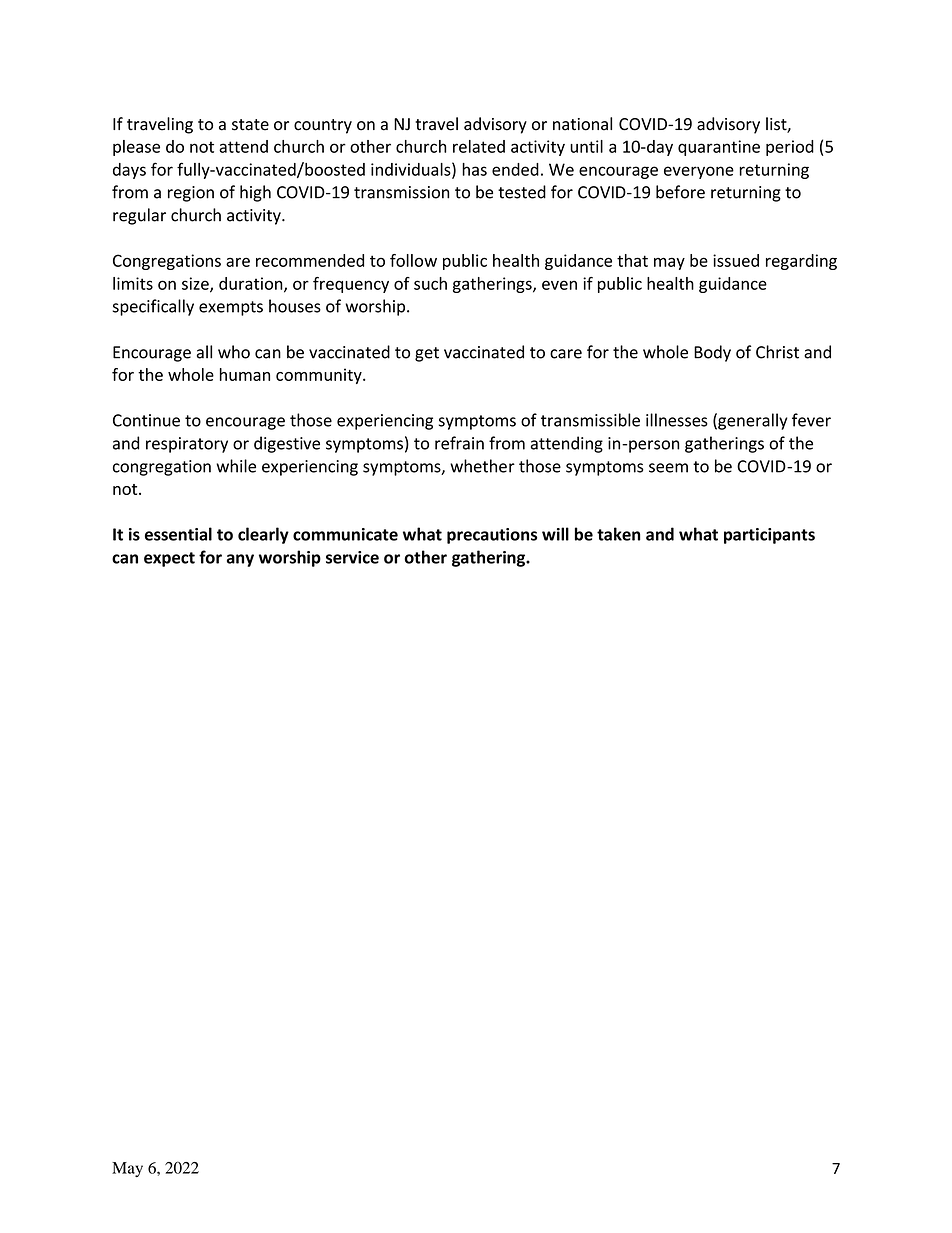 The width and height of the screenshot is (952, 1233). Describe the element at coordinates (146, 420) in the screenshot. I see `Continue` at that location.
